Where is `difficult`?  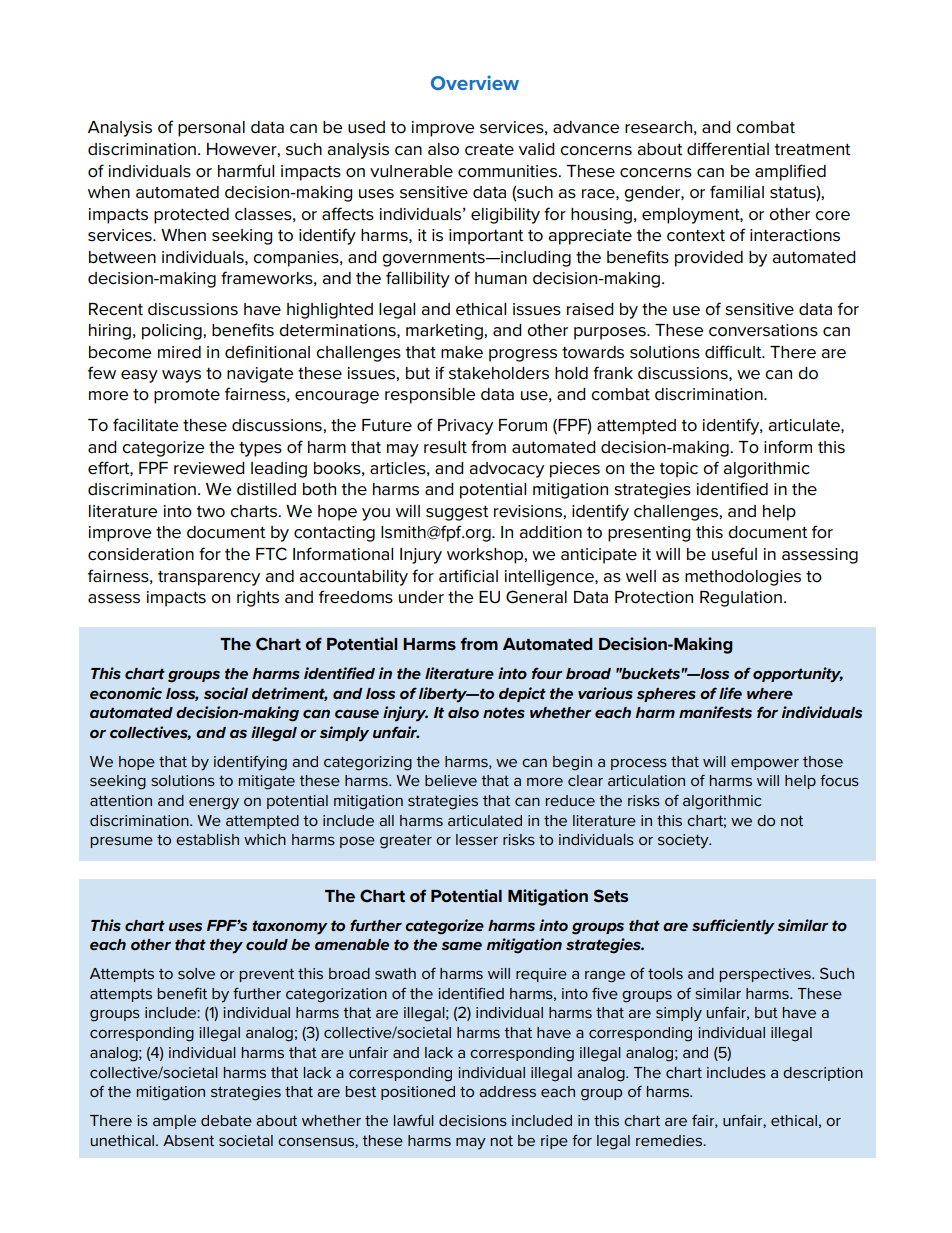 difficult is located at coordinates (734, 352).
